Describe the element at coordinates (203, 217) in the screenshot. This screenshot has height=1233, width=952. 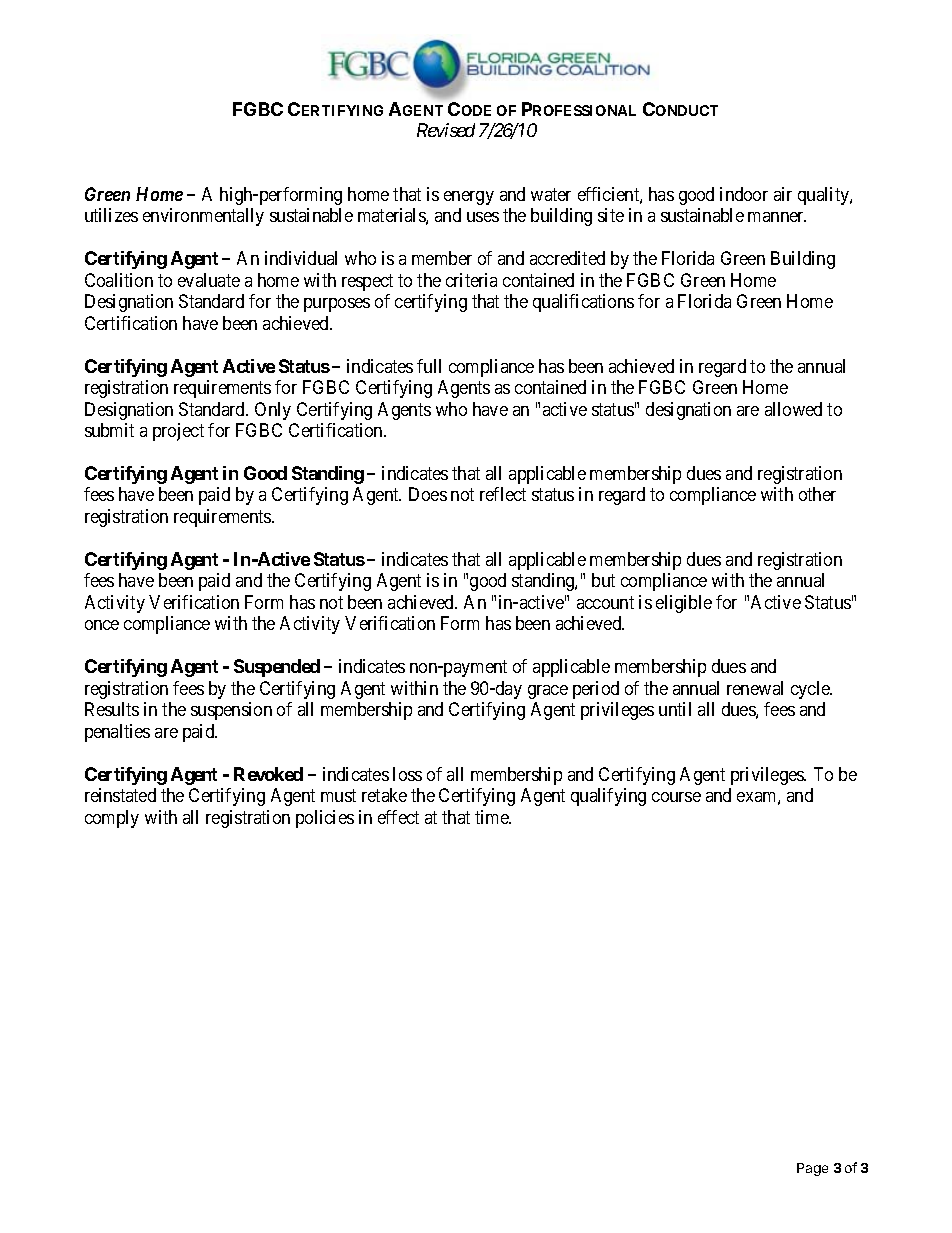
I see `environmentally` at that location.
